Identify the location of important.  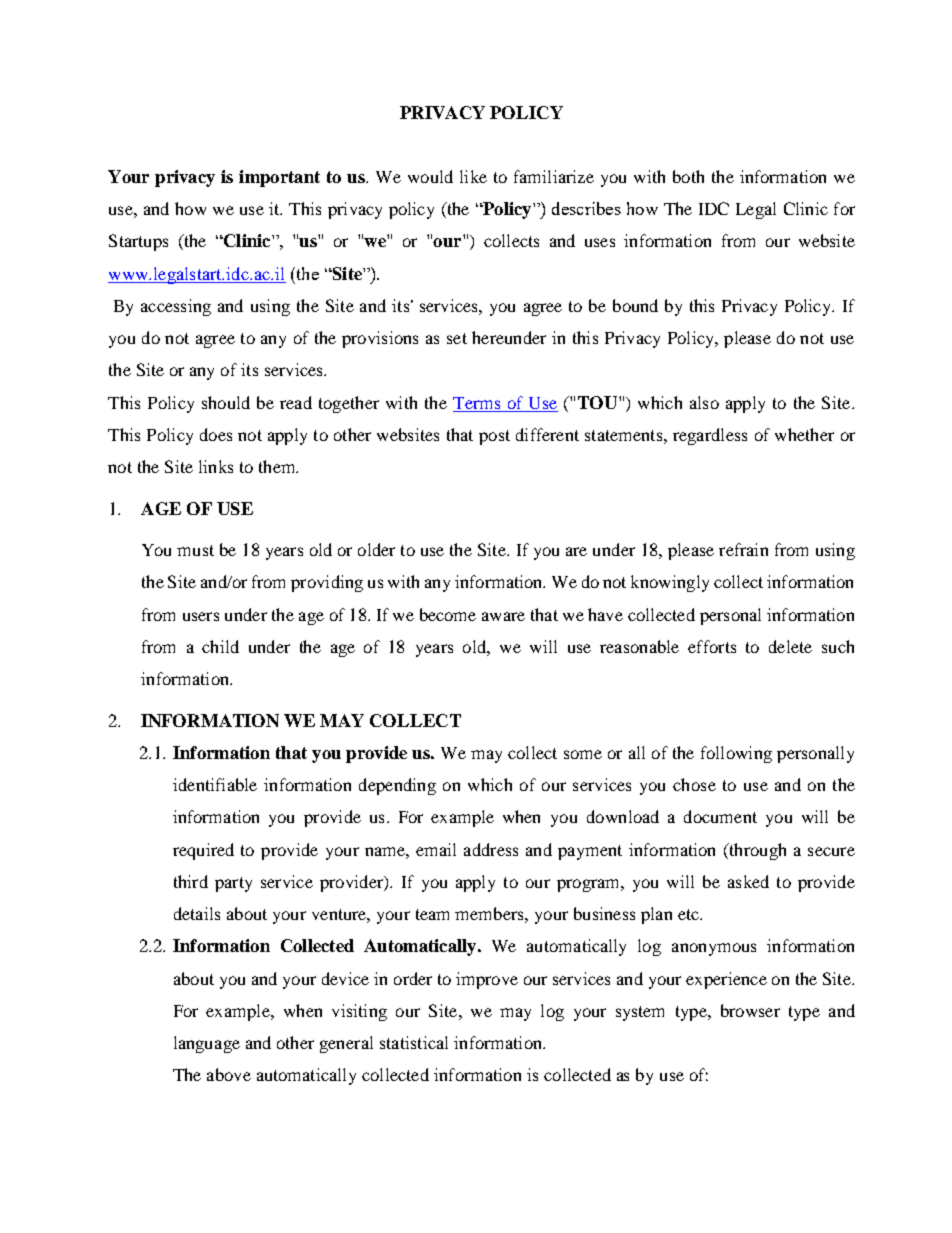
(279, 178).
